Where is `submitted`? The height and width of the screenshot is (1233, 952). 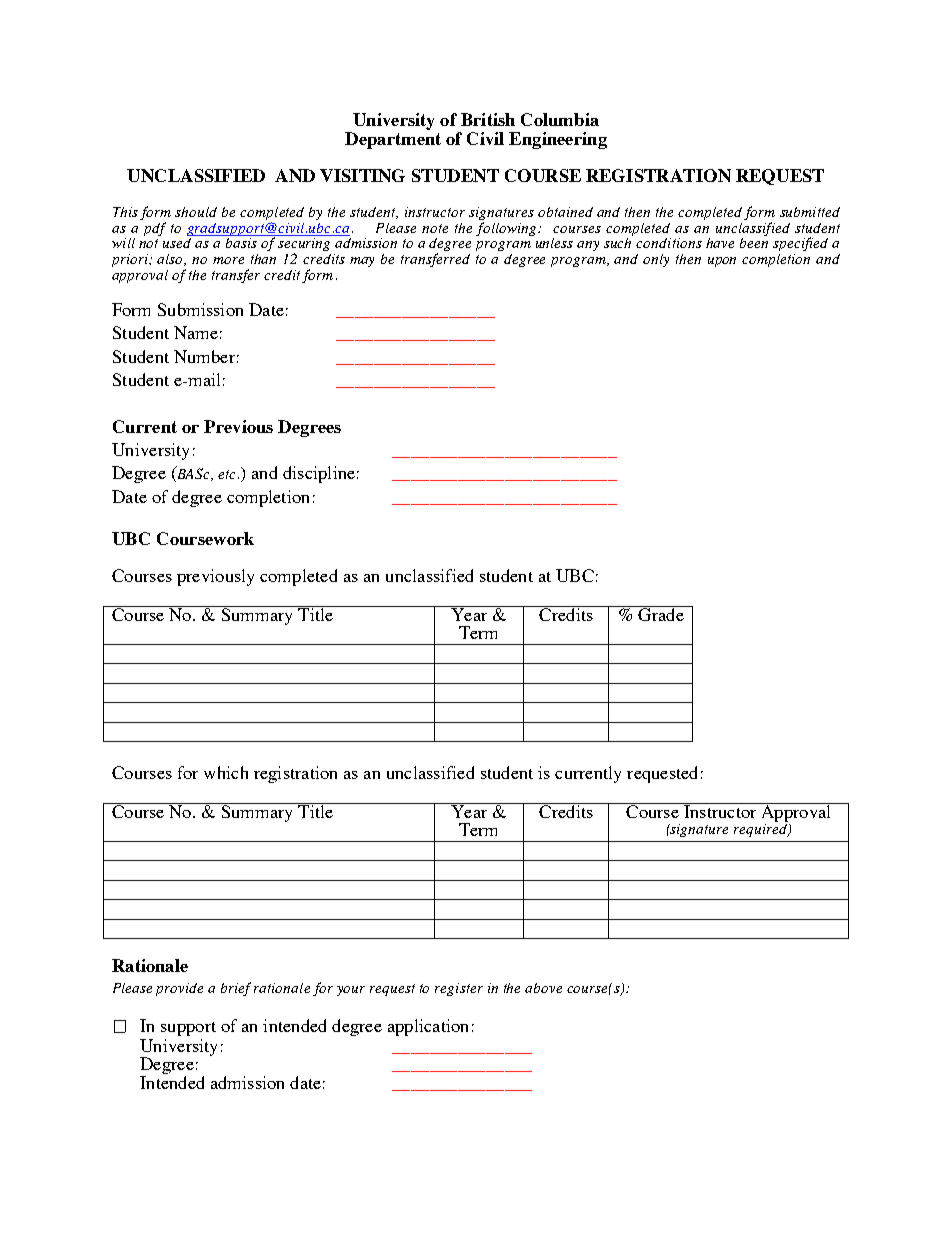 submitted is located at coordinates (810, 212).
